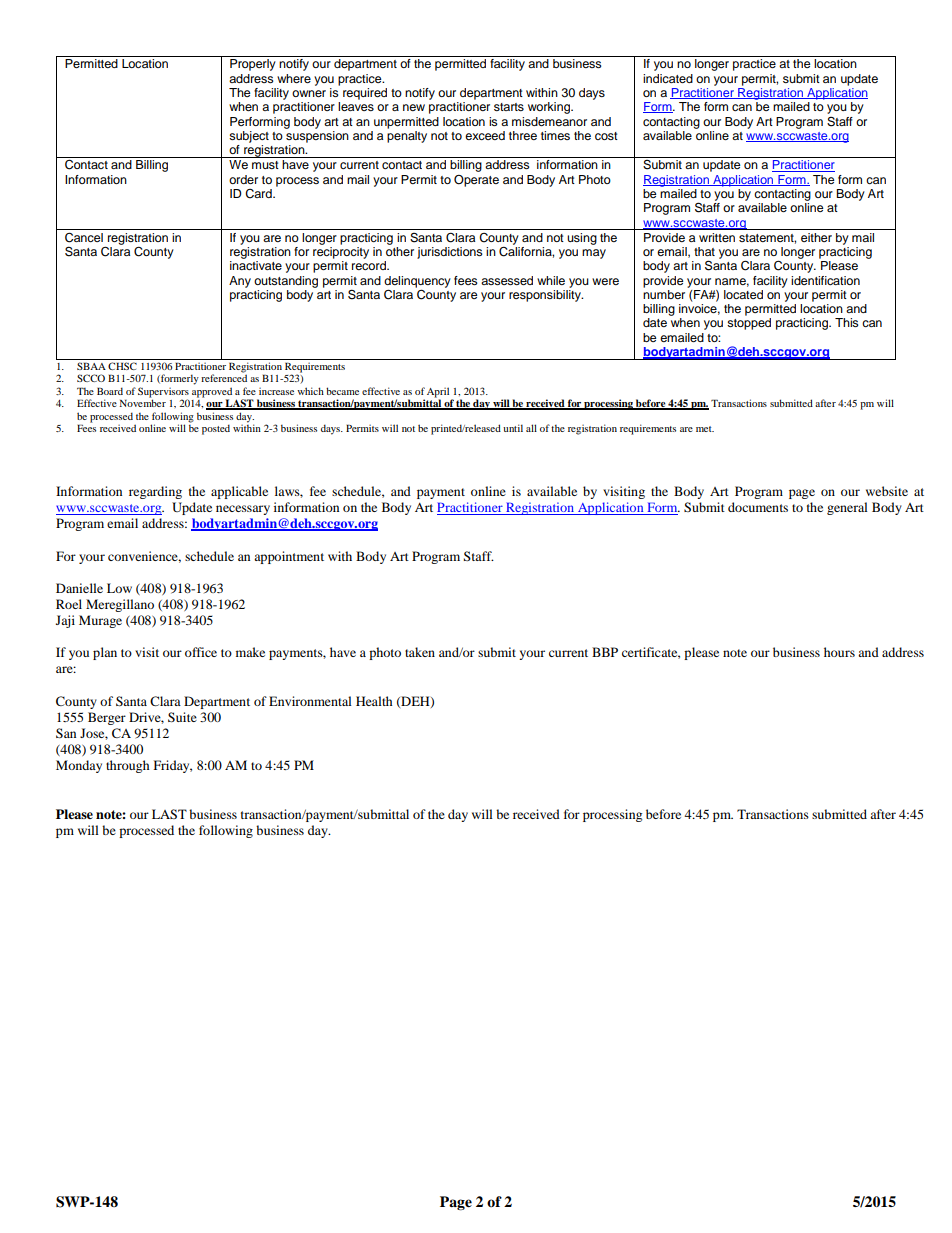  Describe the element at coordinates (509, 107) in the document. I see `starts` at that location.
